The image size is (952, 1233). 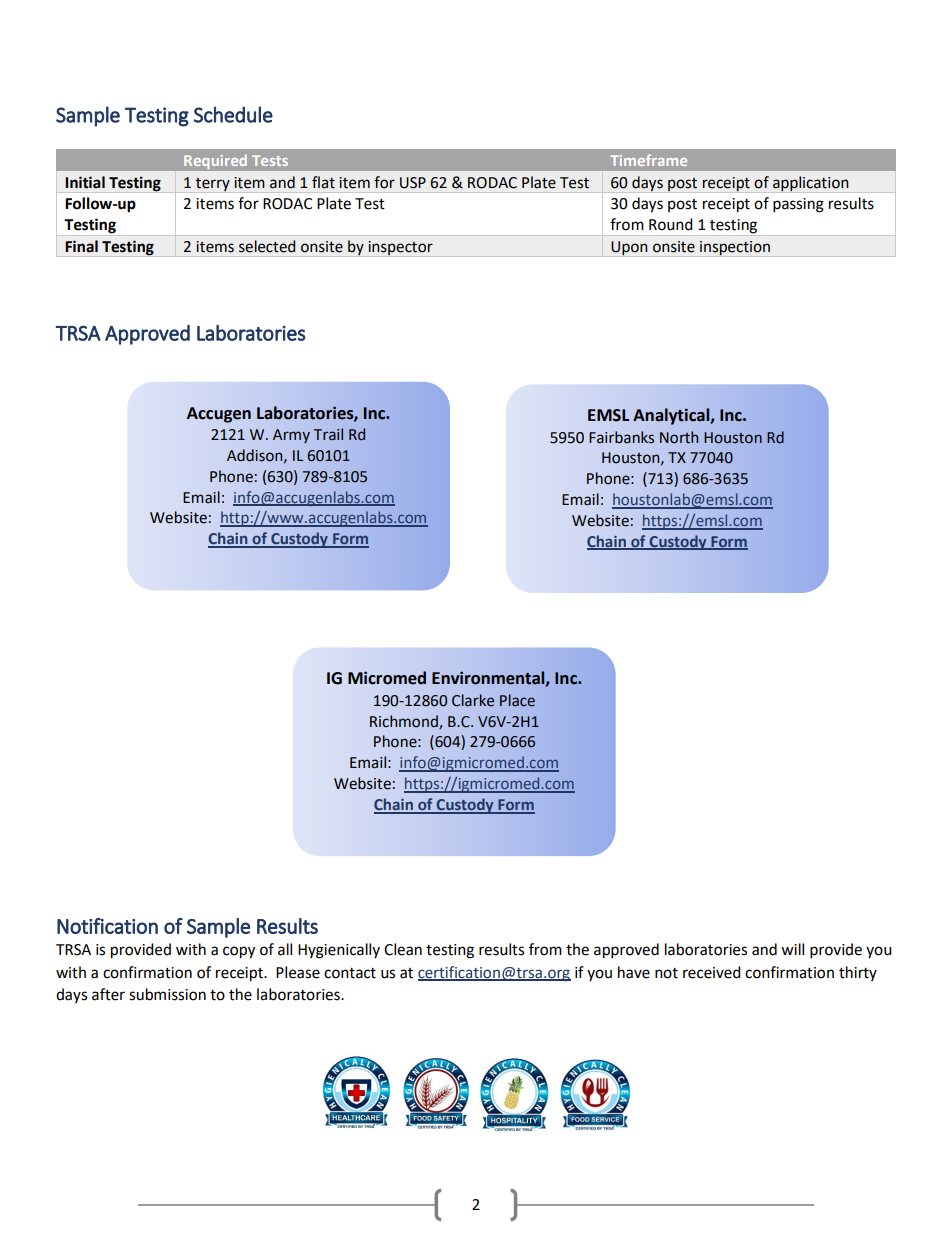 I want to click on submission, so click(x=167, y=994).
